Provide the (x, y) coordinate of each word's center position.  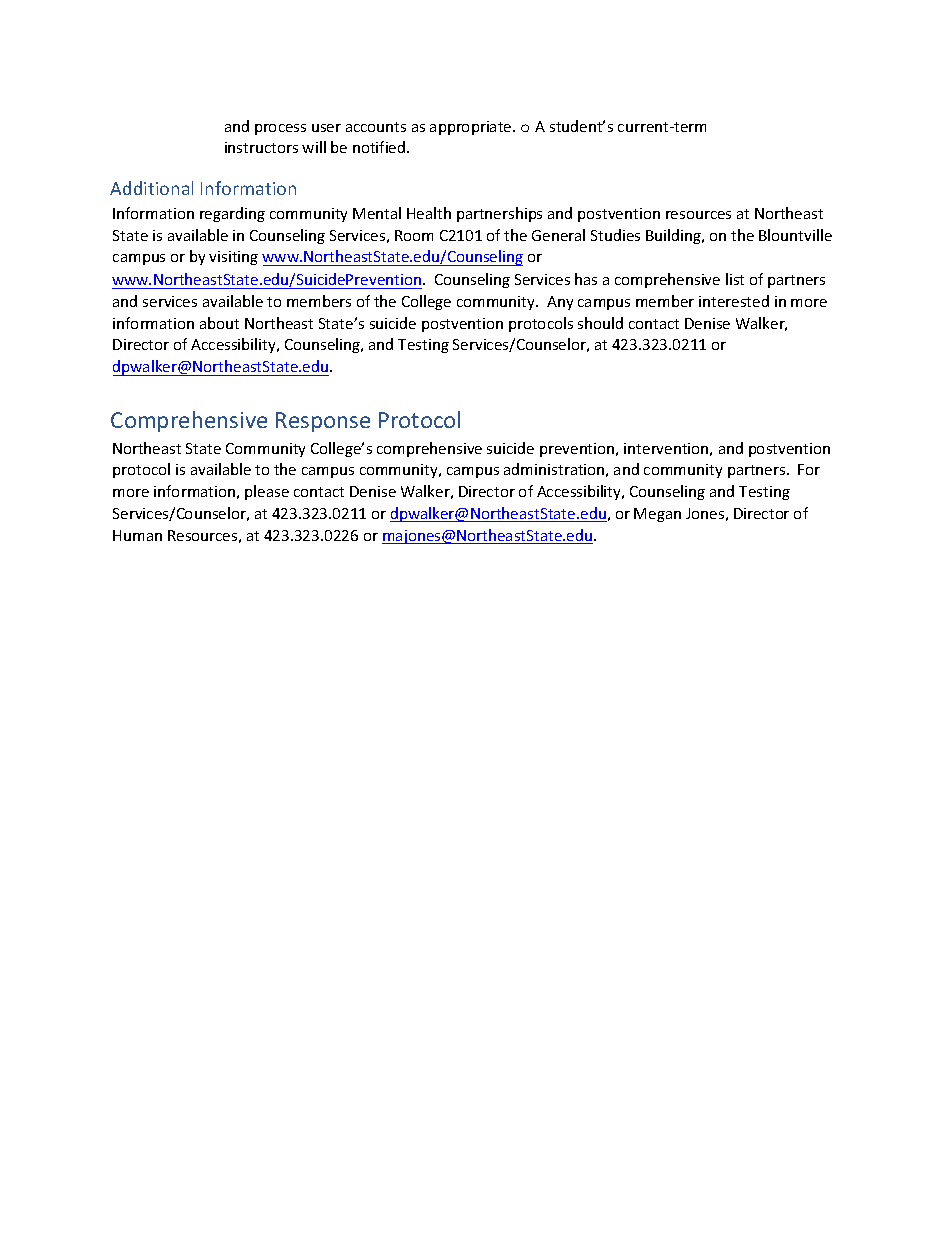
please (267, 492)
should (600, 323)
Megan (657, 515)
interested (734, 301)
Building (674, 236)
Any (560, 303)
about (219, 323)
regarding (232, 214)
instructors (261, 147)
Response (323, 422)
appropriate (472, 128)
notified (380, 147)
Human (137, 535)
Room (414, 235)
